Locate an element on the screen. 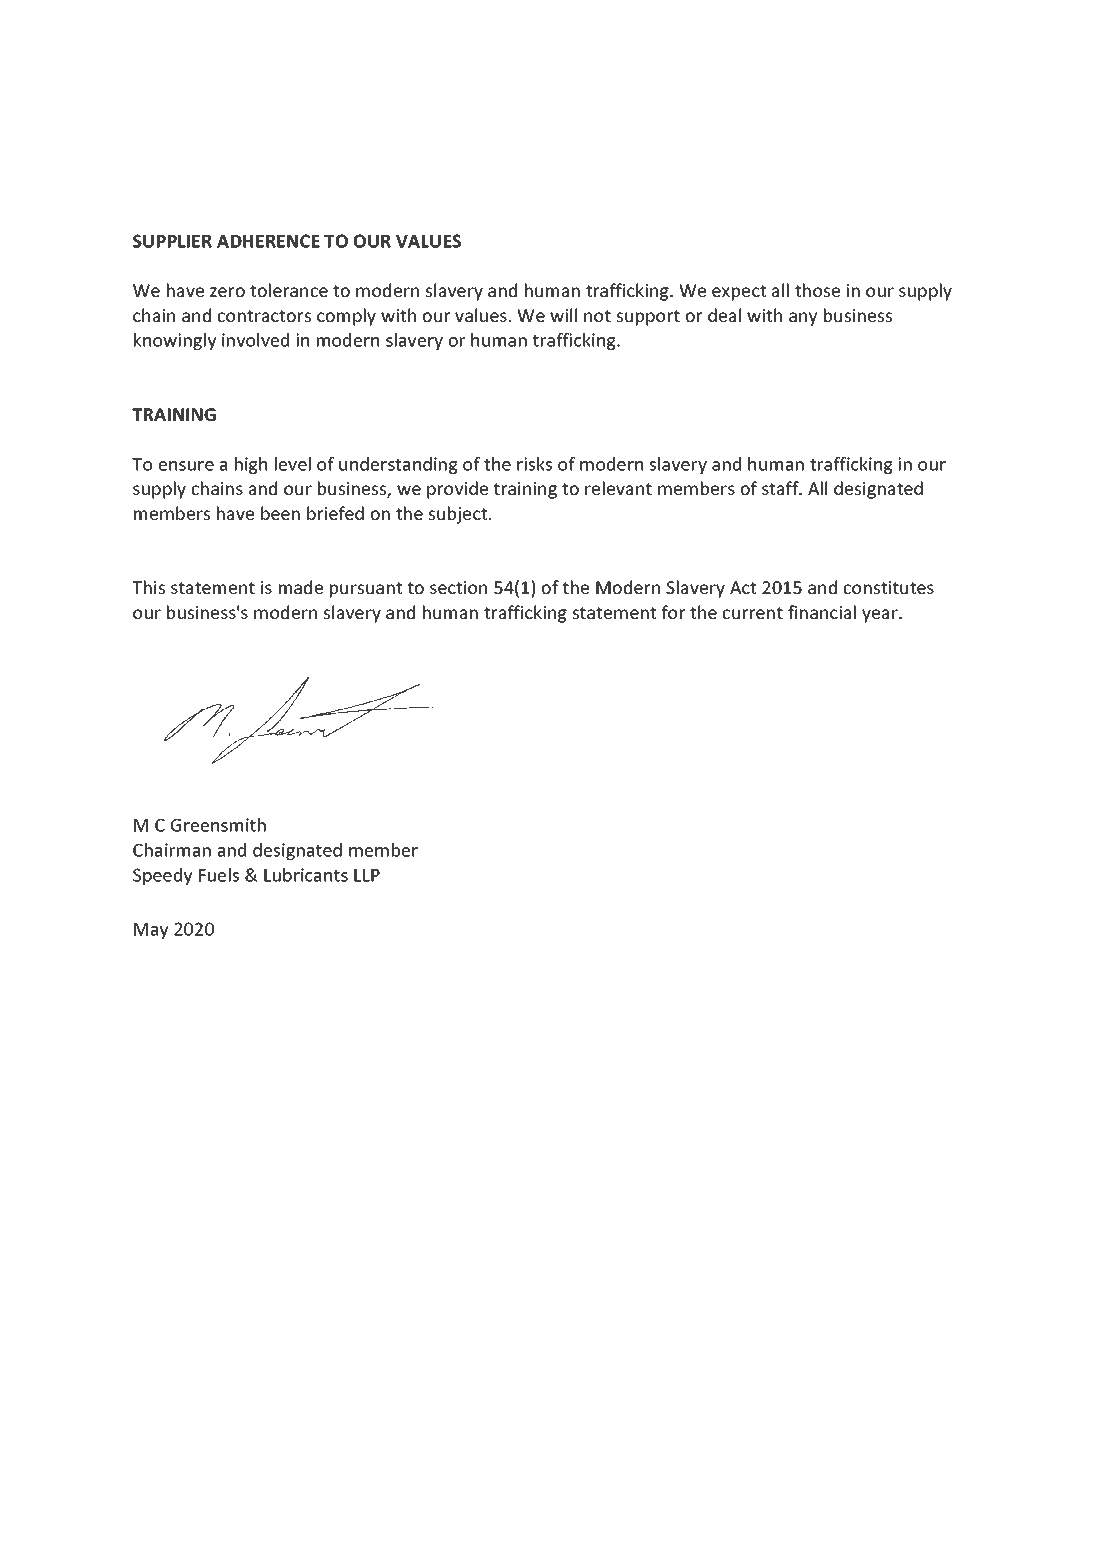  those is located at coordinates (817, 290).
